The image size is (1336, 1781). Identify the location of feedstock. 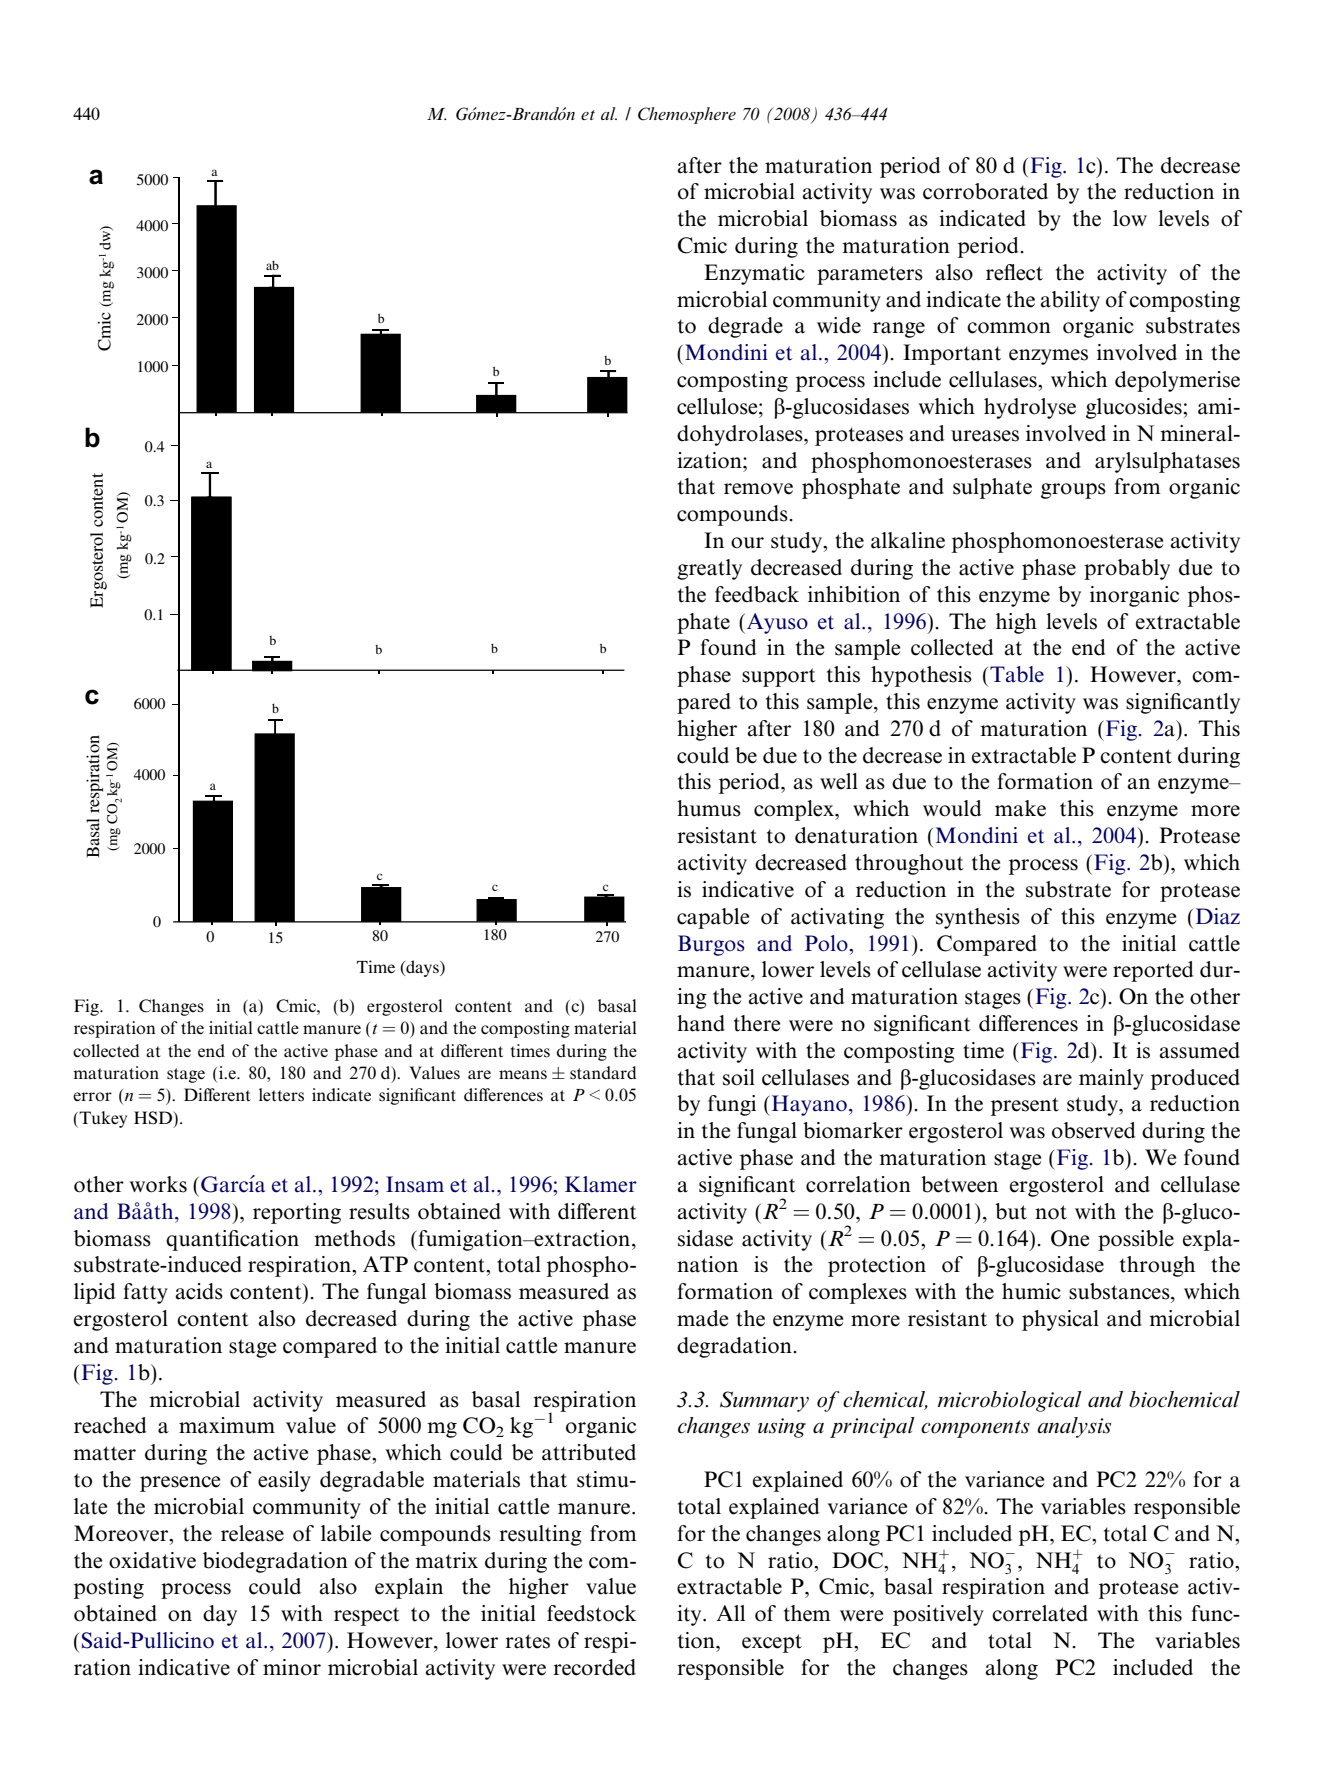
(591, 1613).
